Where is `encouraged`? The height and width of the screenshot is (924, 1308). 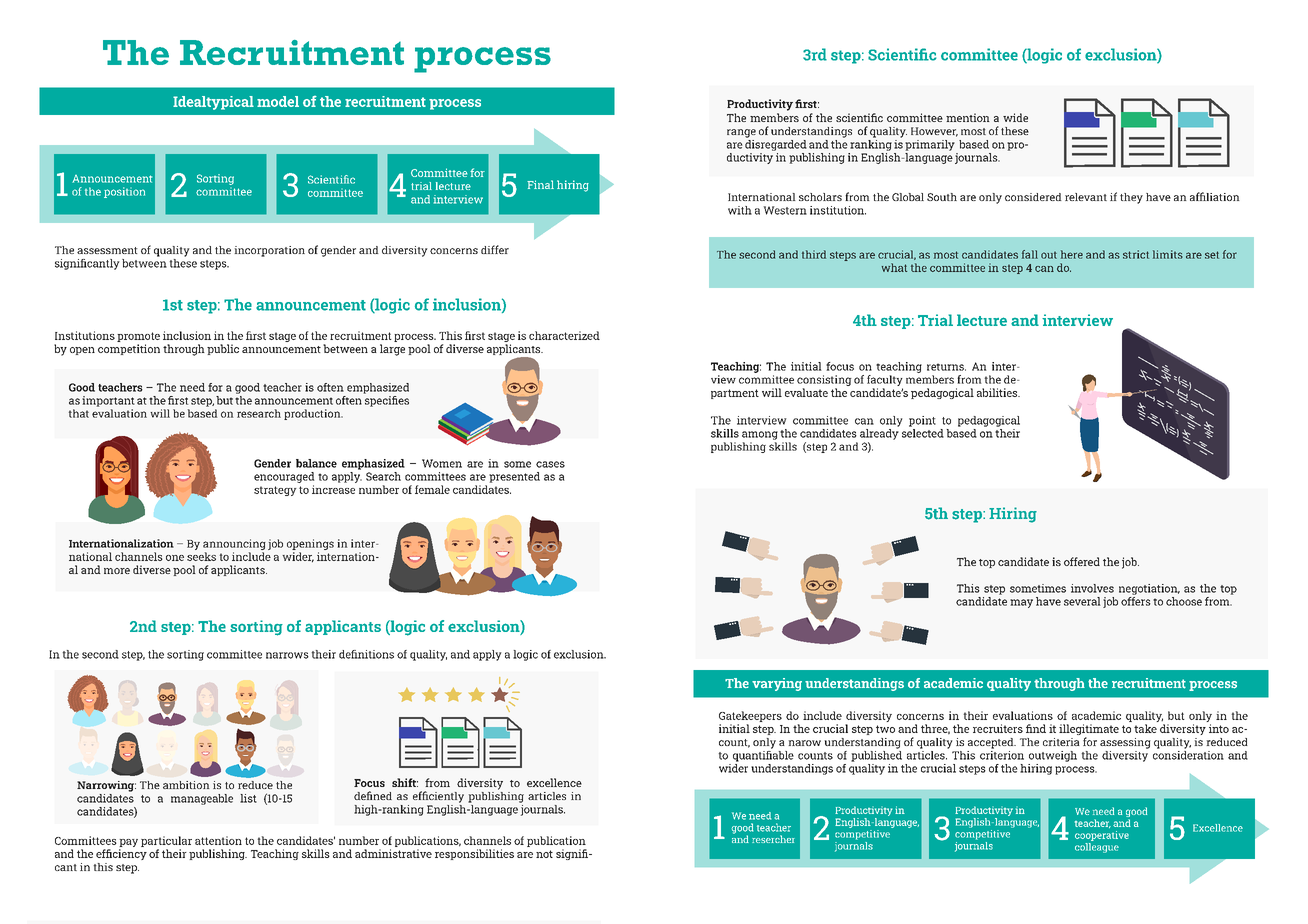
encouraged is located at coordinates (284, 477).
